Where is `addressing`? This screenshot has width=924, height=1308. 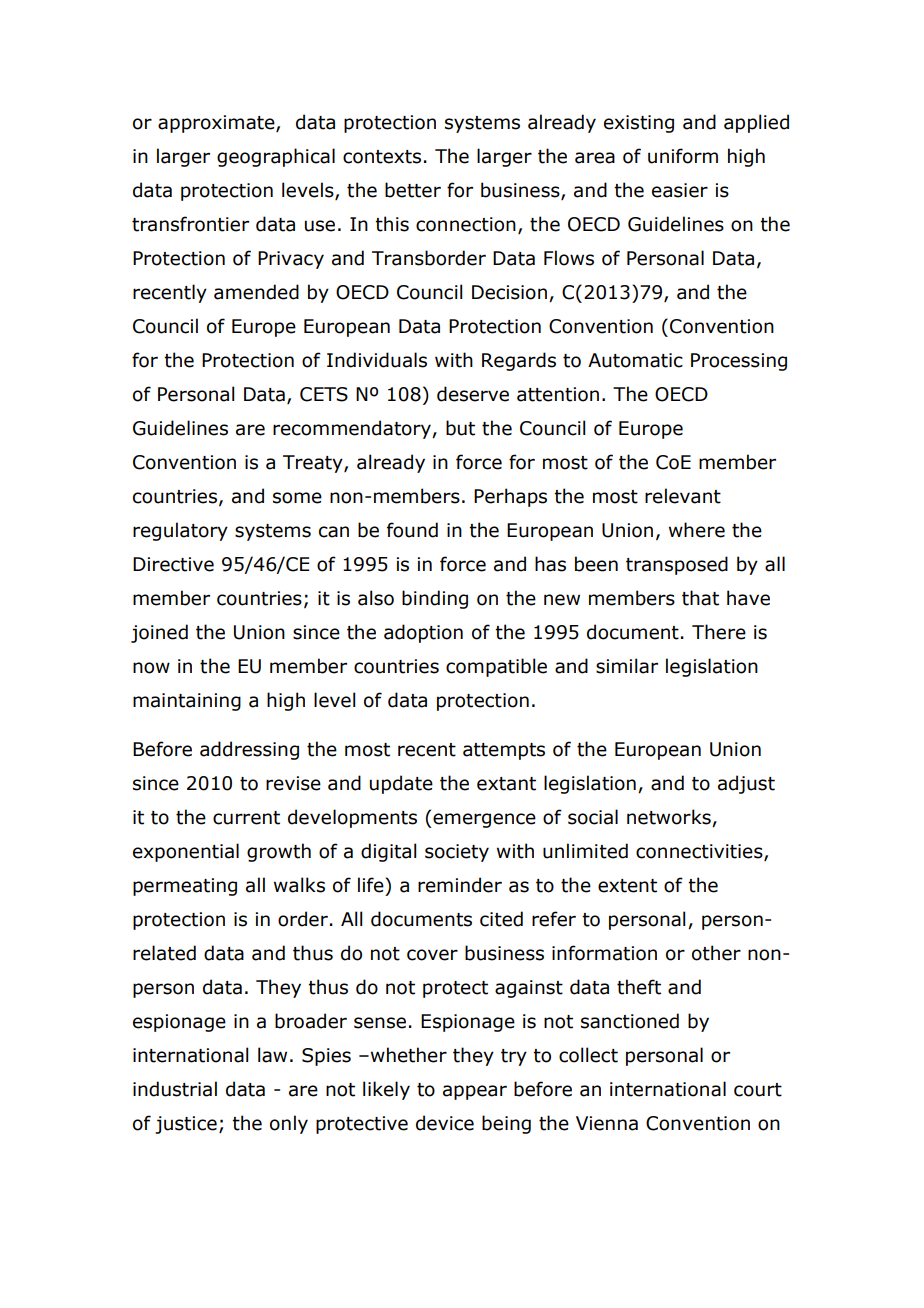 addressing is located at coordinates (249, 750).
